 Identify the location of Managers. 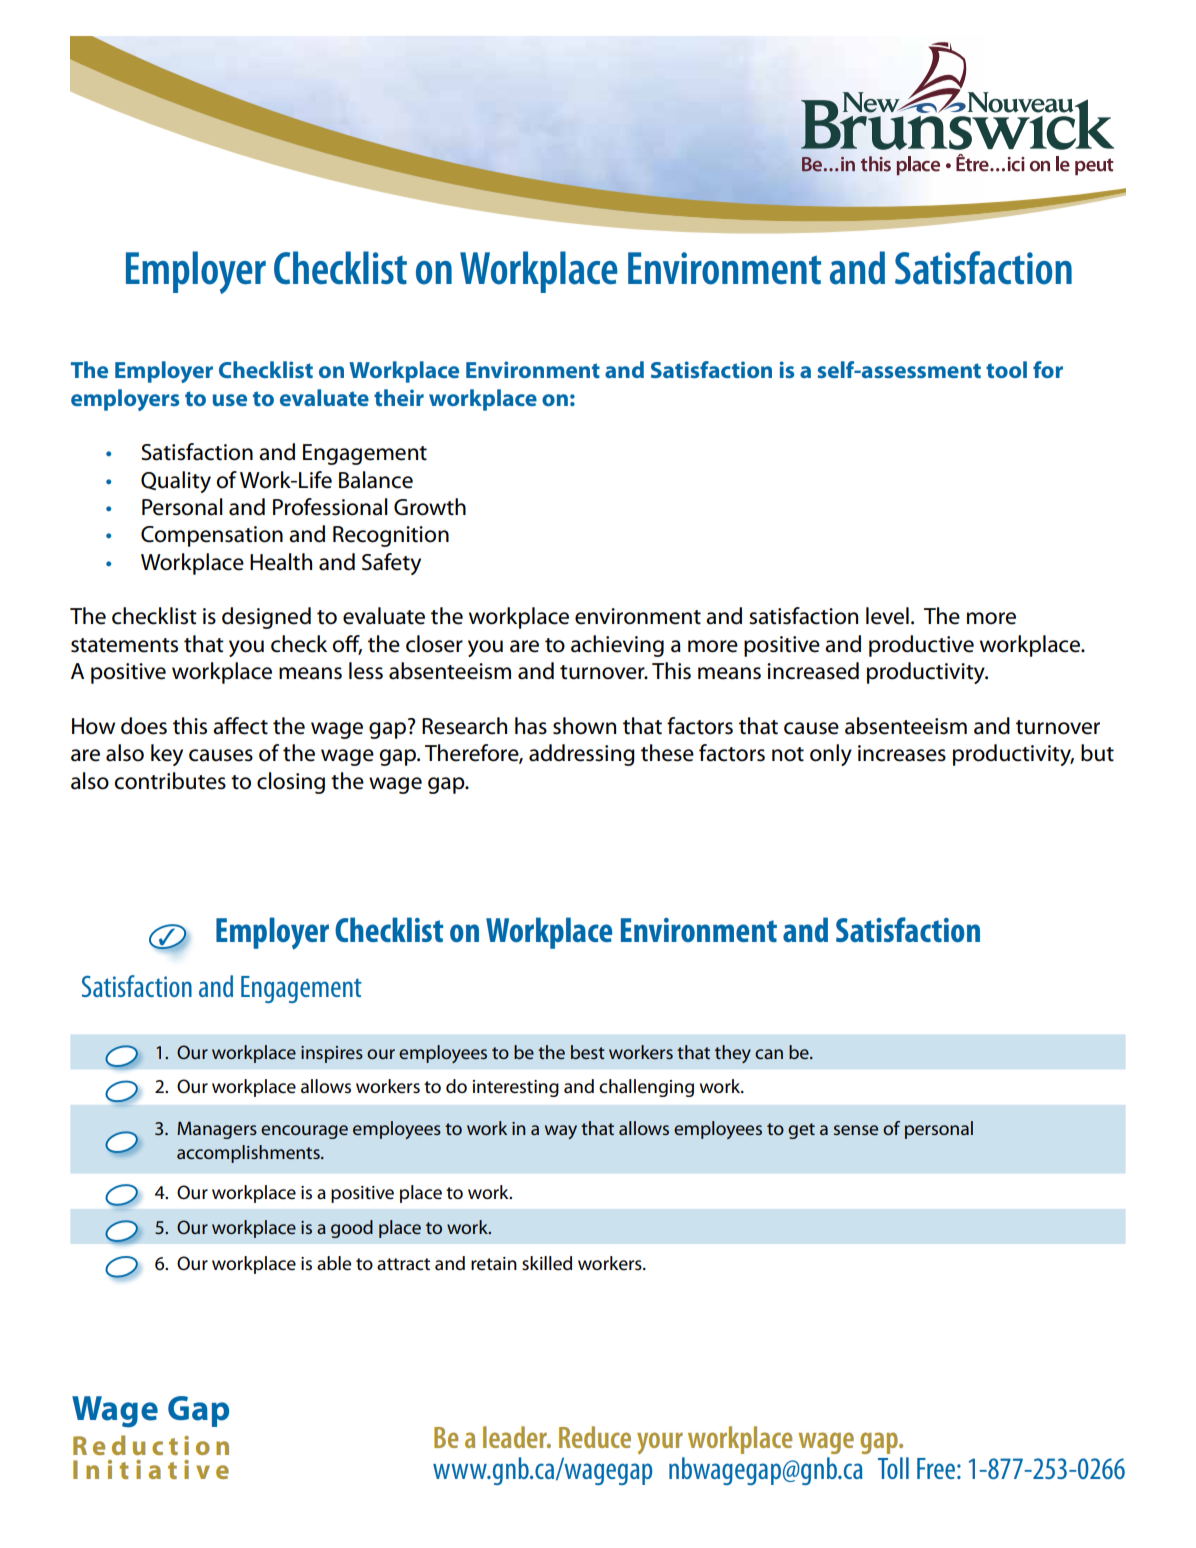
(217, 1130).
